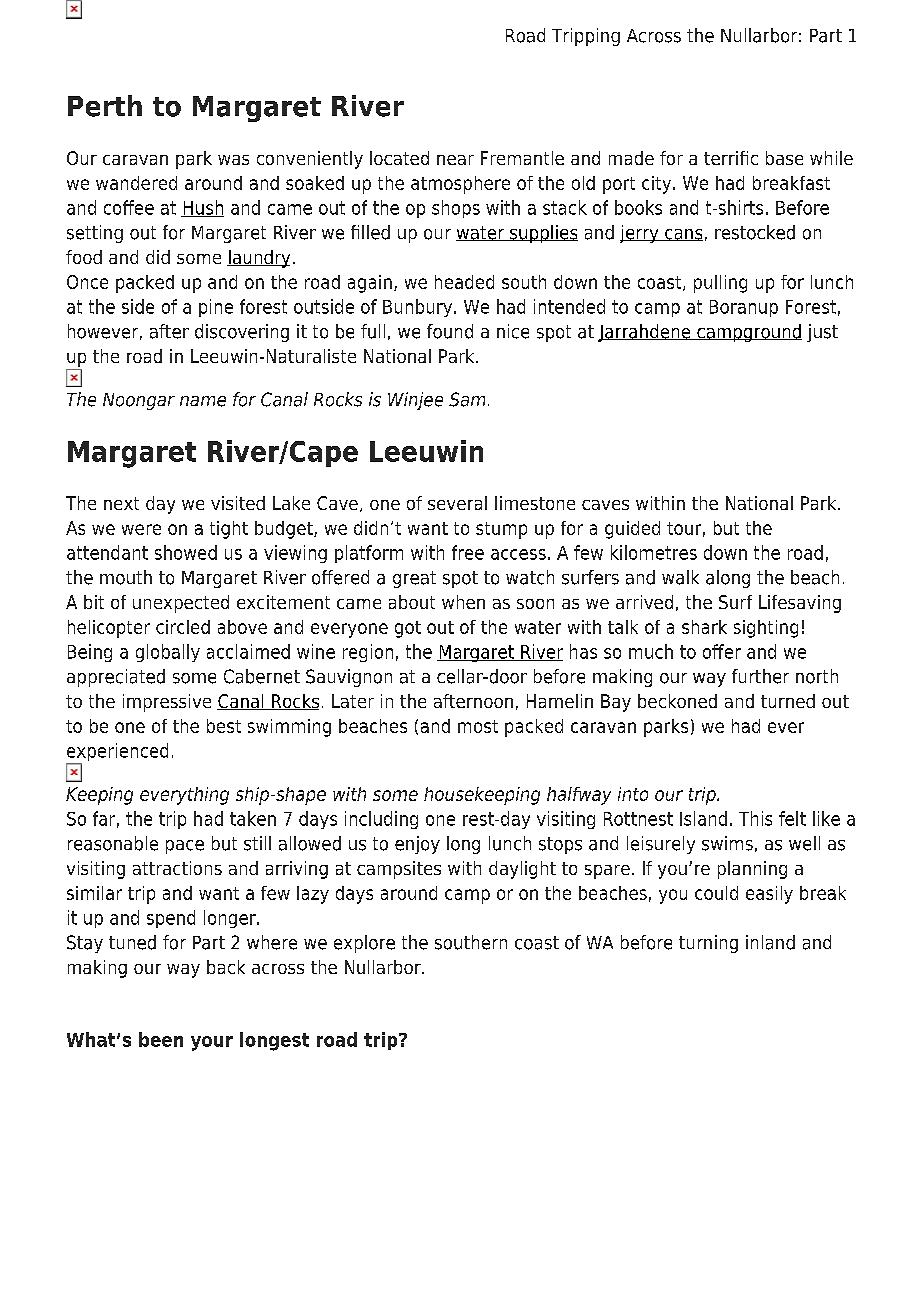 The height and width of the document is (1308, 924). What do you see at coordinates (708, 944) in the document?
I see `turning` at bounding box center [708, 944].
